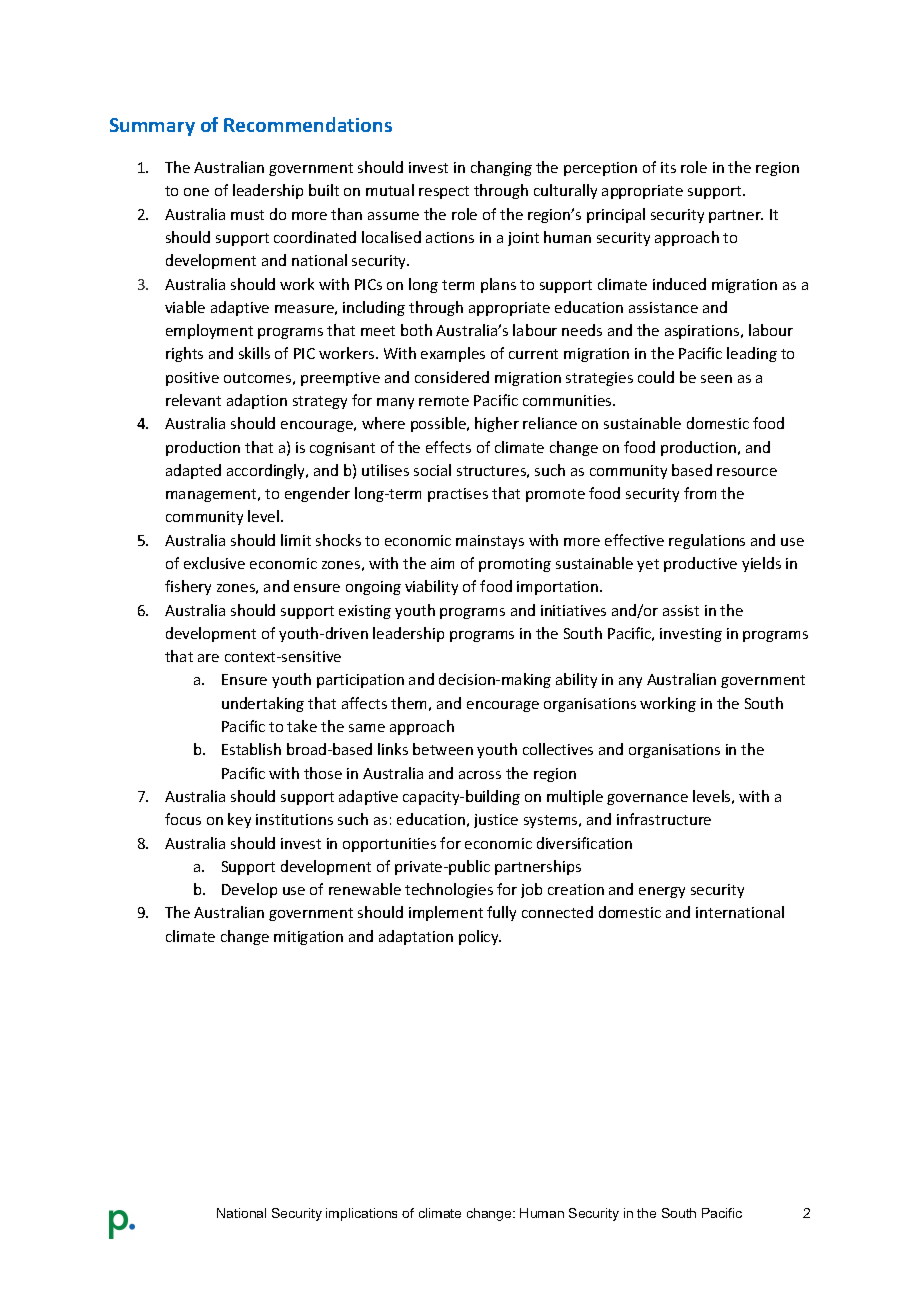  What do you see at coordinates (208, 658) in the image?
I see `are` at bounding box center [208, 658].
